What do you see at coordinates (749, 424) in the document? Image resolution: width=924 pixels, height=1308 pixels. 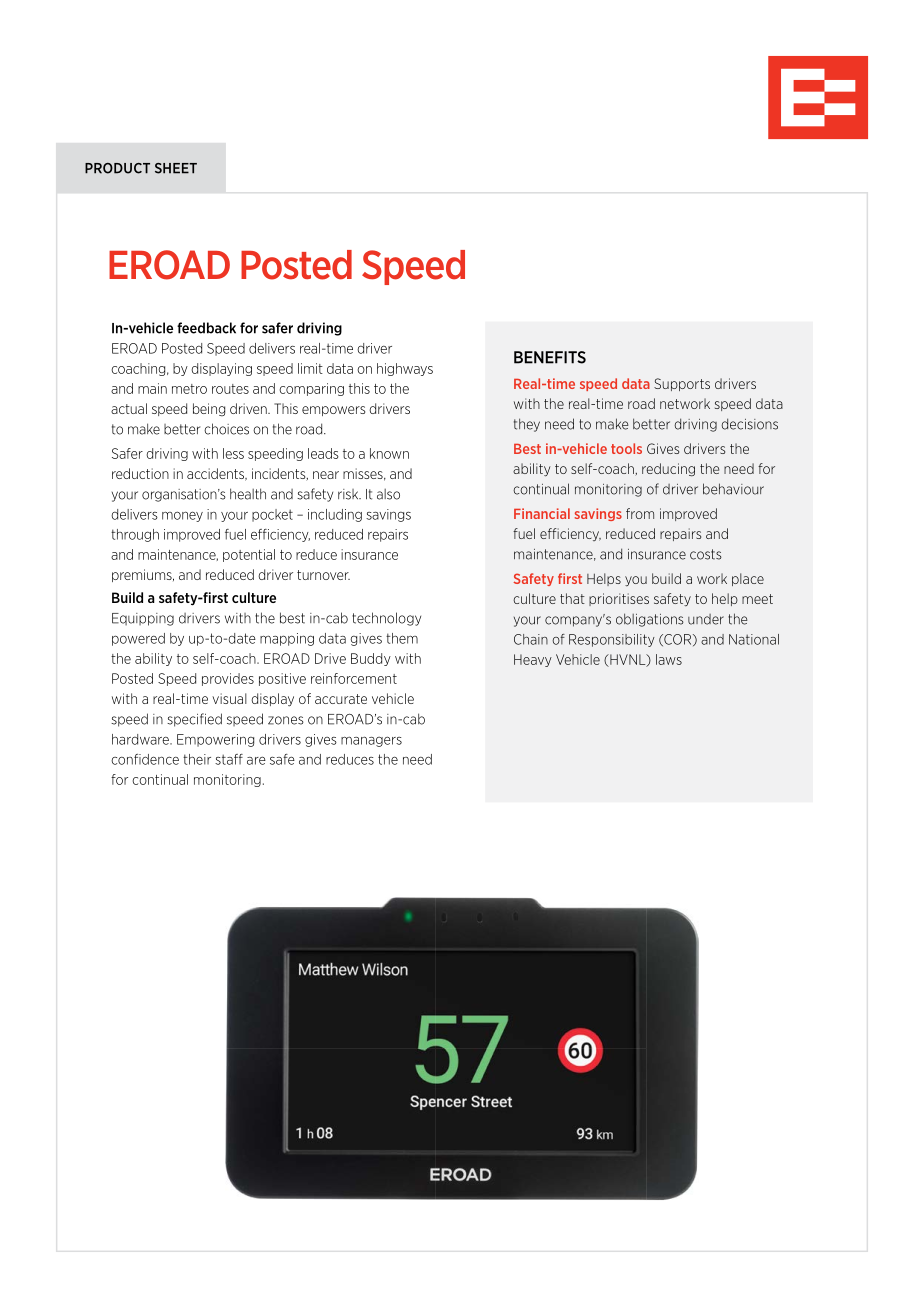 I see `decisions` at bounding box center [749, 424].
